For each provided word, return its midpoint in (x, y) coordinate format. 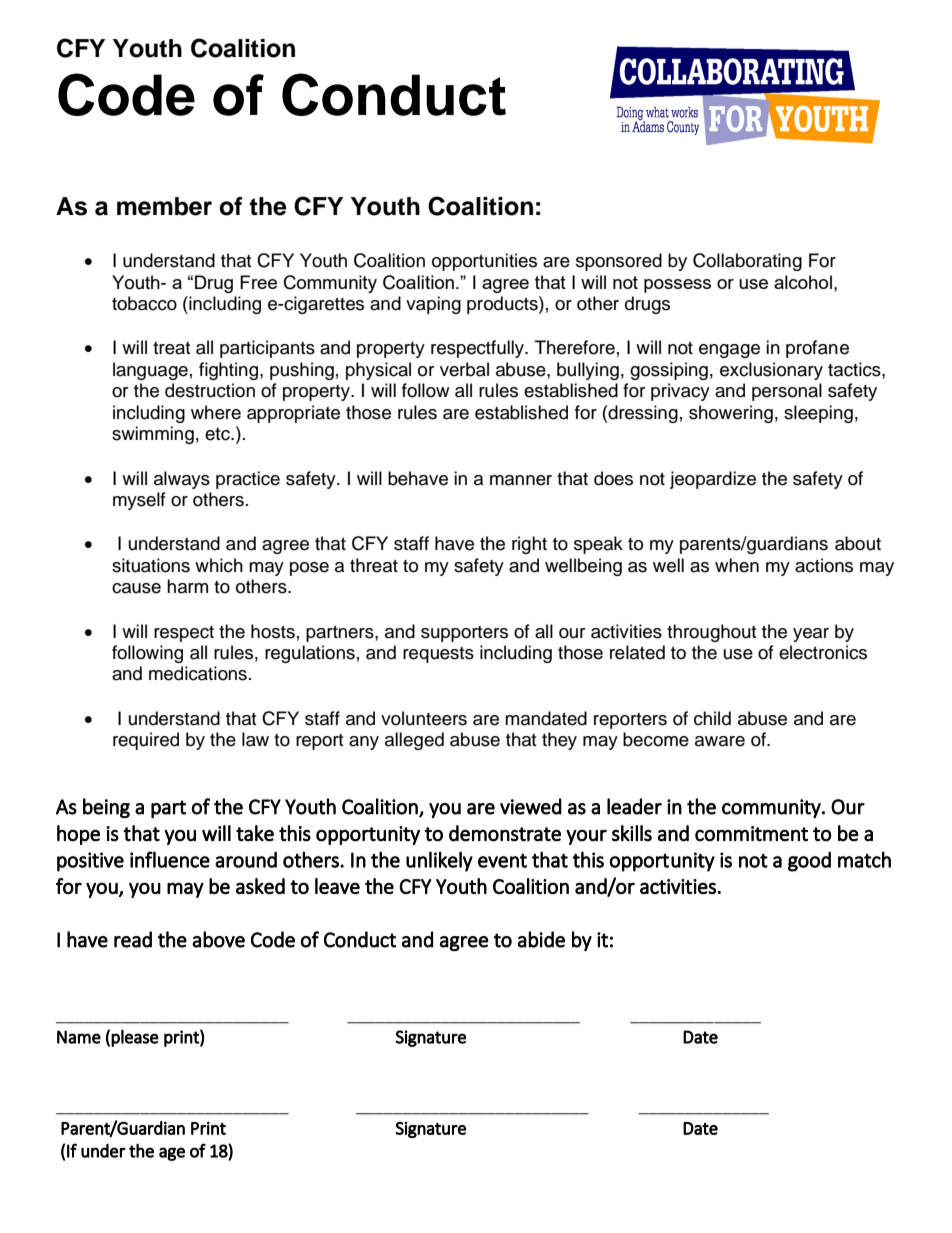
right (529, 545)
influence (170, 859)
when (737, 565)
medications (198, 673)
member (164, 206)
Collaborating (747, 262)
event (502, 861)
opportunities (484, 262)
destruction (210, 390)
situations (151, 565)
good (809, 861)
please (135, 1038)
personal (787, 392)
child (712, 718)
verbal (464, 369)
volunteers (424, 718)
